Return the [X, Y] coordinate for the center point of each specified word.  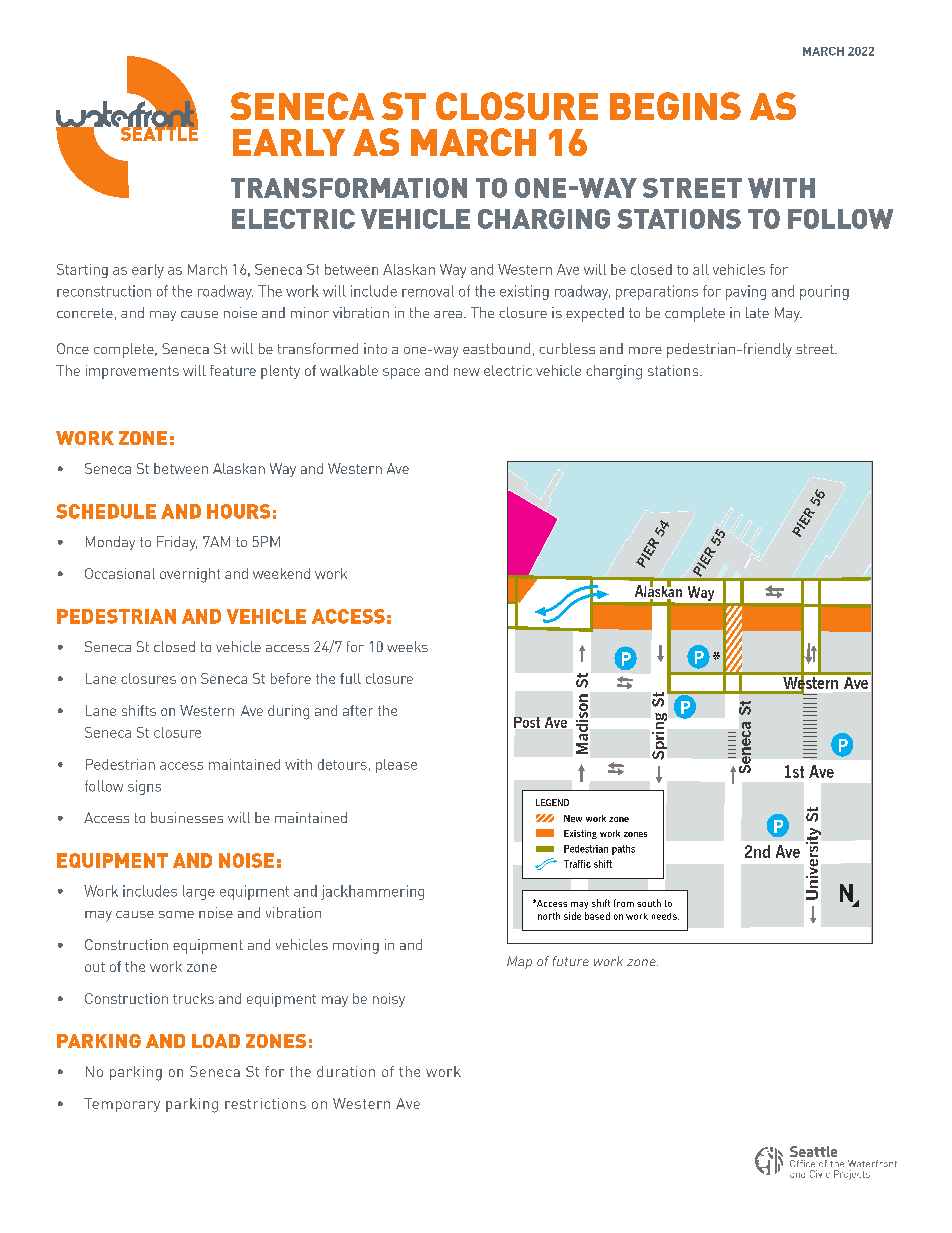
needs [665, 916]
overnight [190, 575]
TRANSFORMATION [349, 188]
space [401, 373]
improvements [132, 372]
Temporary [122, 1105]
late [757, 312]
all [701, 269]
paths [623, 850]
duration [346, 1071]
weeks [407, 646]
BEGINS [675, 106]
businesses [187, 817]
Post [527, 722]
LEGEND [552, 802]
